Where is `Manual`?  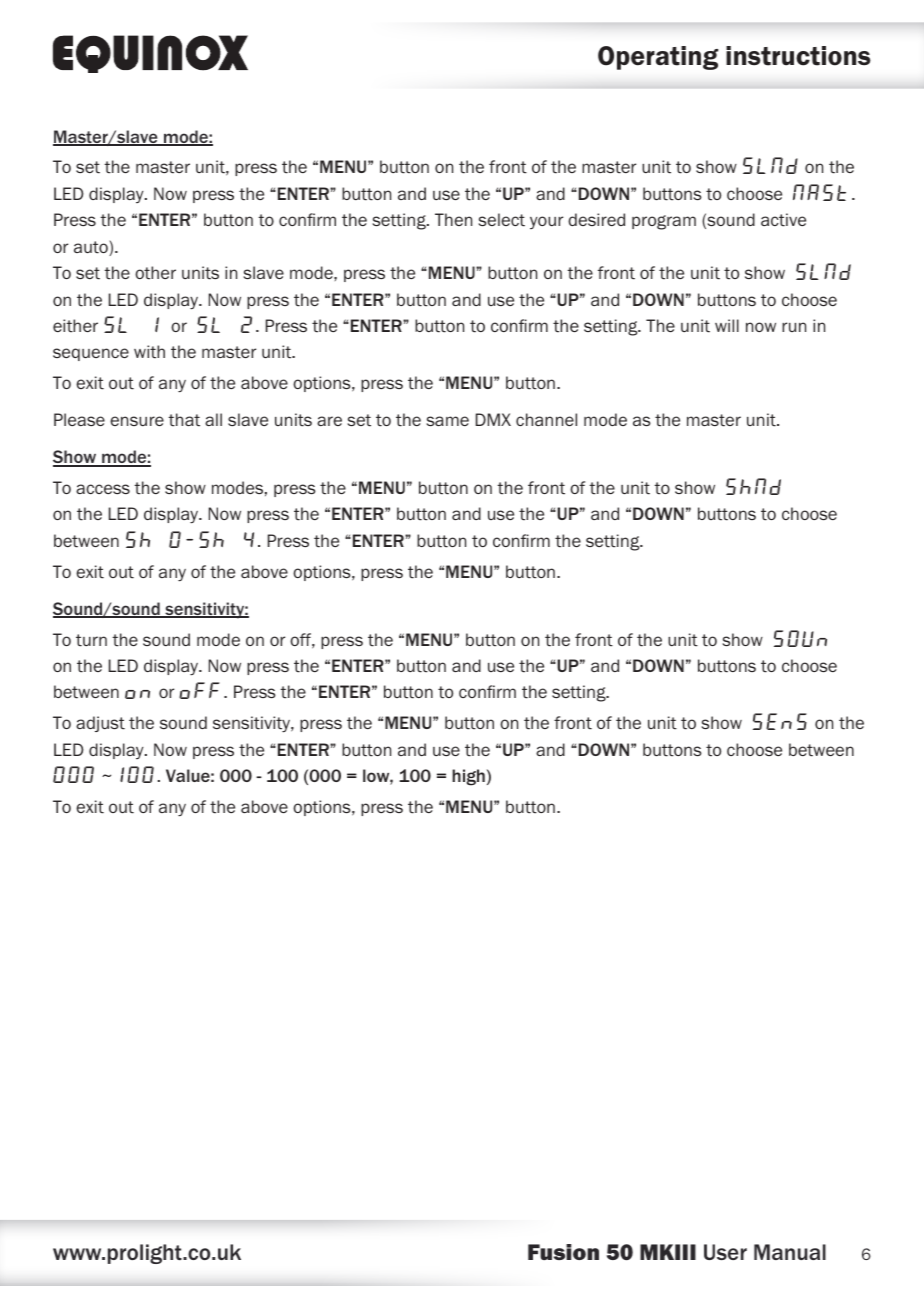 Manual is located at coordinates (790, 1252).
